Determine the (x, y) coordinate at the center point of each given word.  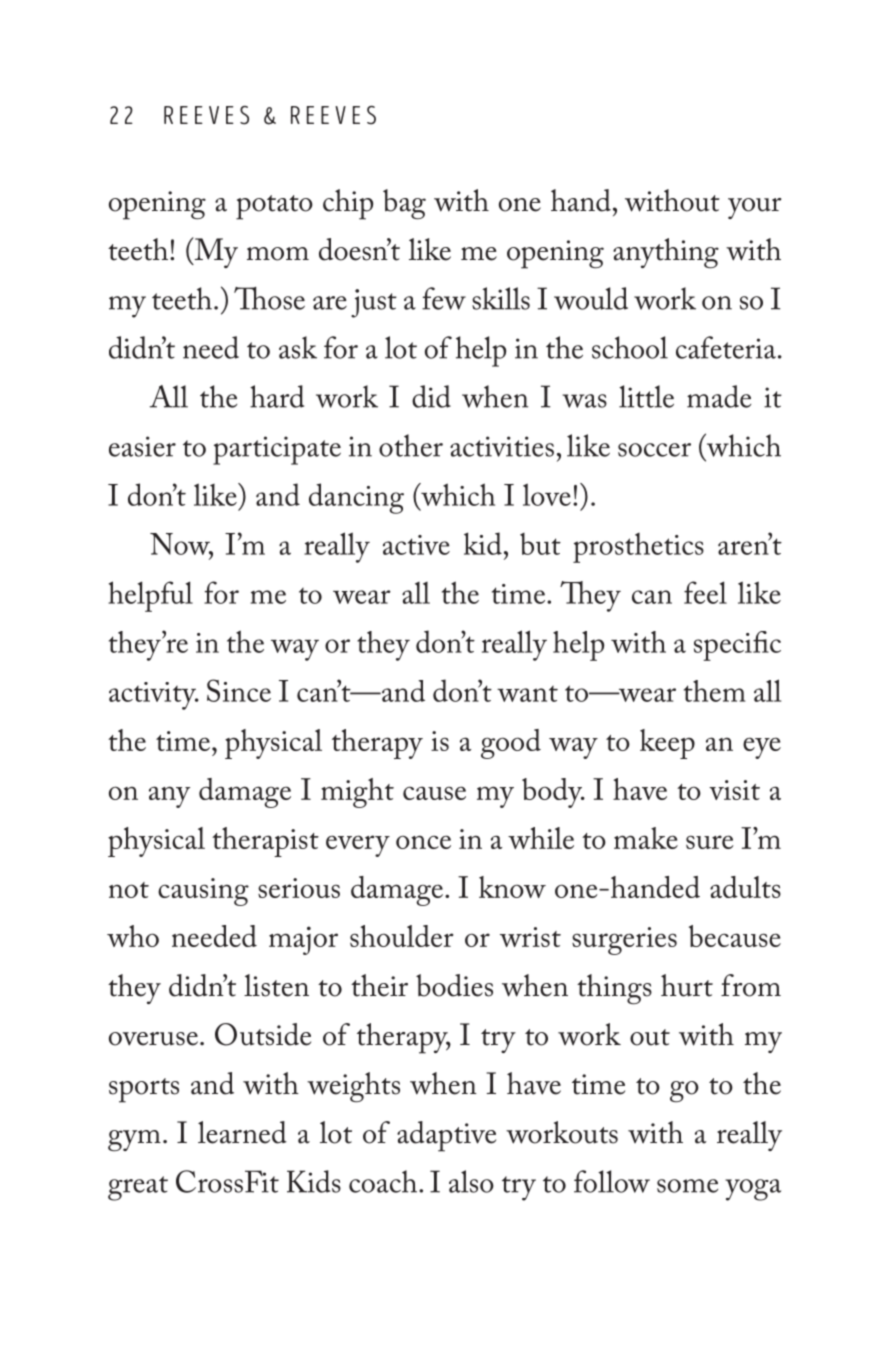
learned (242, 1132)
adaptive (446, 1136)
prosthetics (638, 548)
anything (666, 253)
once (423, 842)
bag (404, 204)
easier (142, 446)
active (416, 545)
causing (203, 892)
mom (278, 254)
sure (710, 842)
